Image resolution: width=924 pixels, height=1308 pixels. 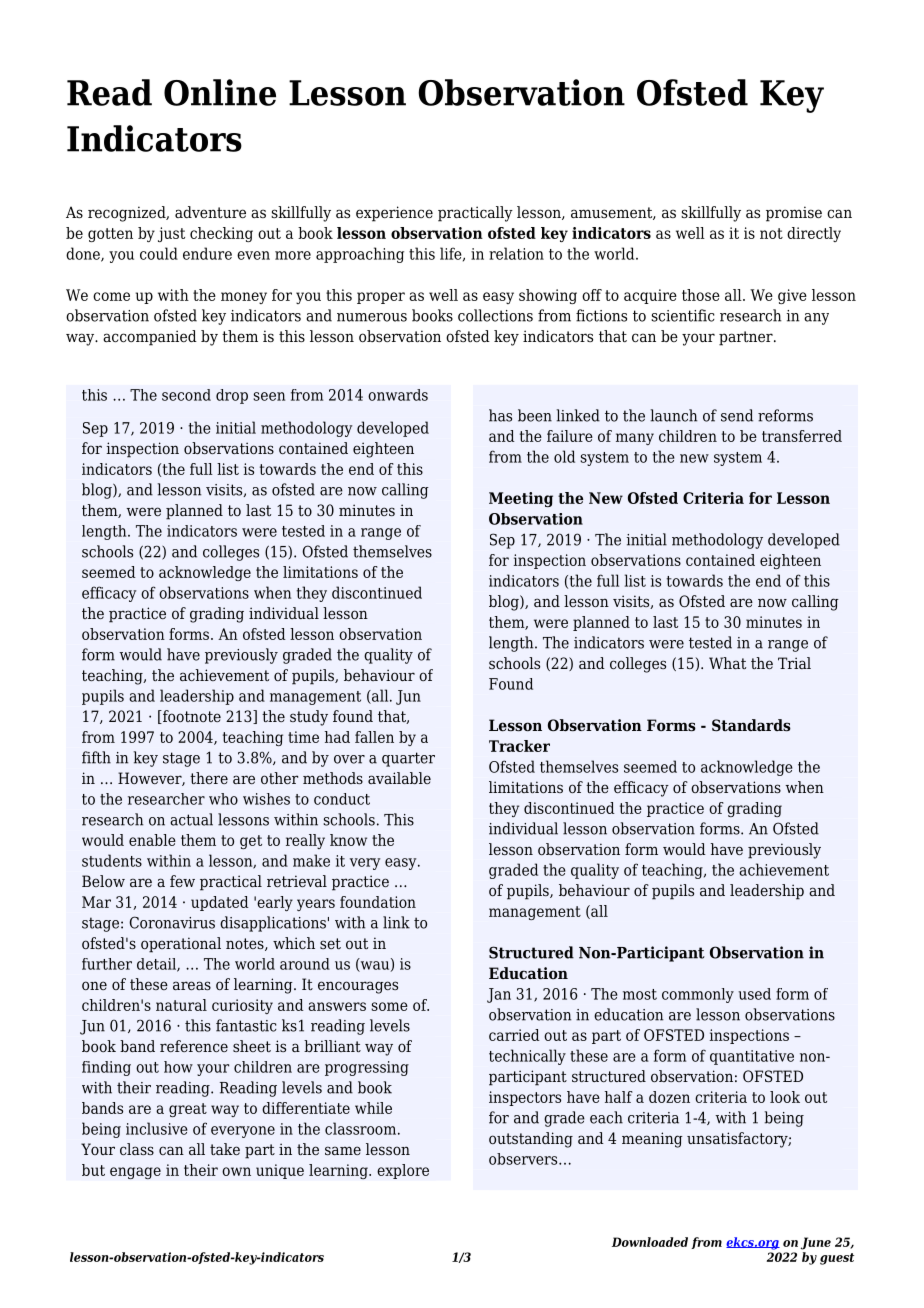 What do you see at coordinates (751, 725) in the image?
I see `Standards` at bounding box center [751, 725].
